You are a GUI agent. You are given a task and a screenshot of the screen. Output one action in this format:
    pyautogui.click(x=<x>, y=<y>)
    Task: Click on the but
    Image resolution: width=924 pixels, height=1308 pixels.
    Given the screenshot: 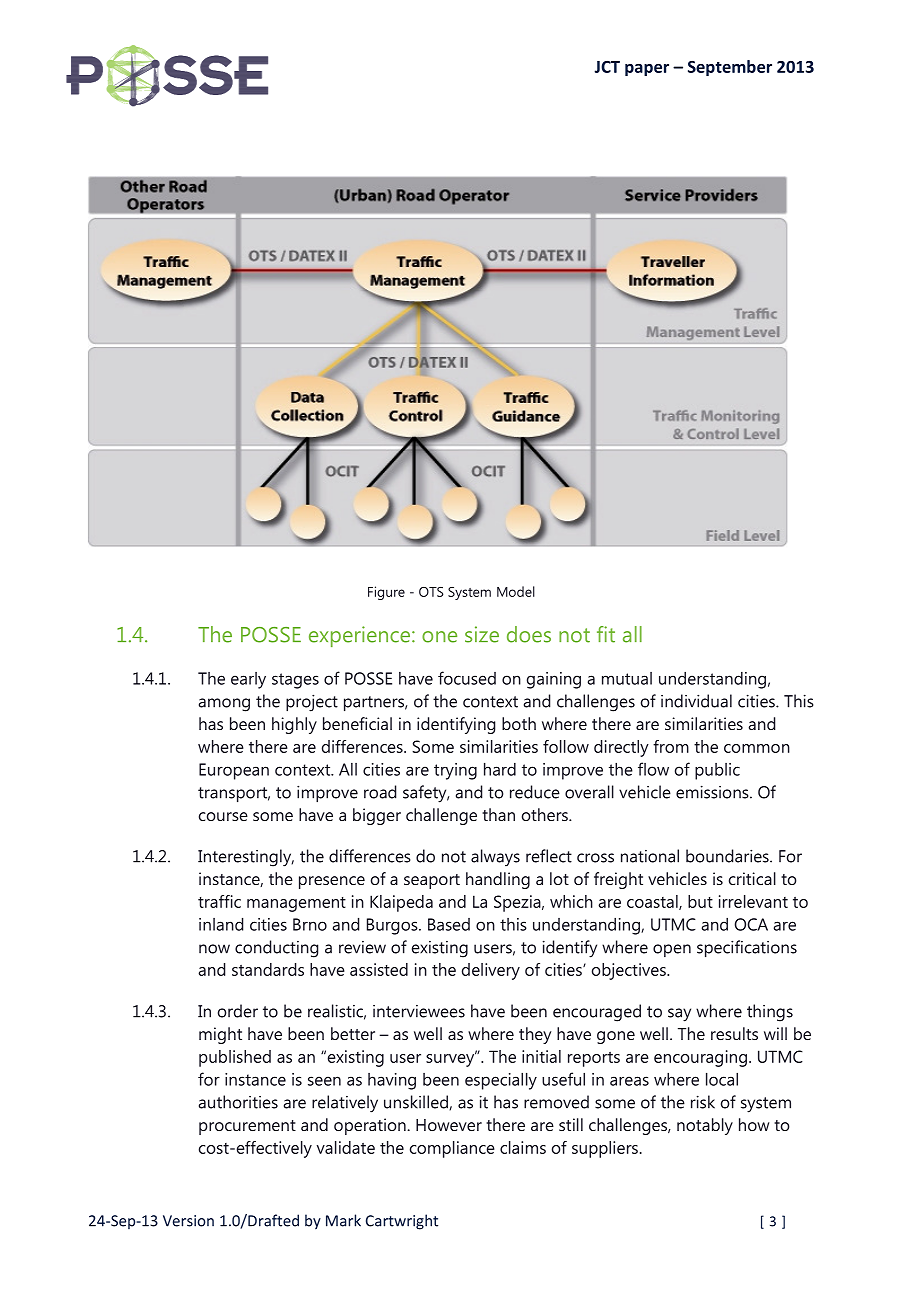 What is the action you would take?
    pyautogui.click(x=700, y=901)
